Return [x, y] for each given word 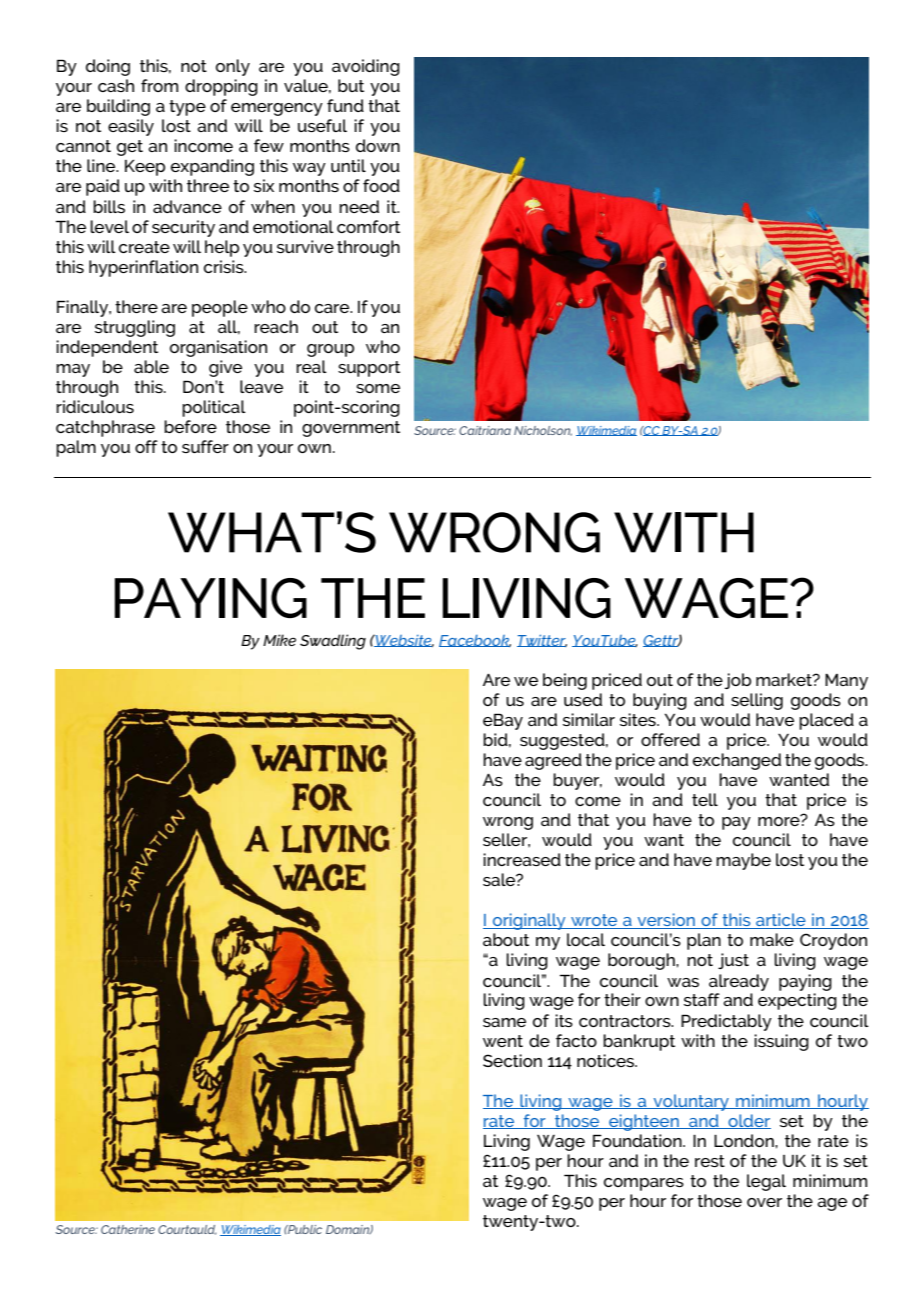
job [737, 681]
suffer [205, 446]
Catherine [128, 1229]
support [369, 369]
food [381, 185]
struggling [135, 328]
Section [512, 1060]
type [187, 108]
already [739, 982]
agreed [553, 761]
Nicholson [543, 431]
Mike [279, 640]
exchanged [737, 761]
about [506, 939]
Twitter [542, 641]
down [378, 145]
